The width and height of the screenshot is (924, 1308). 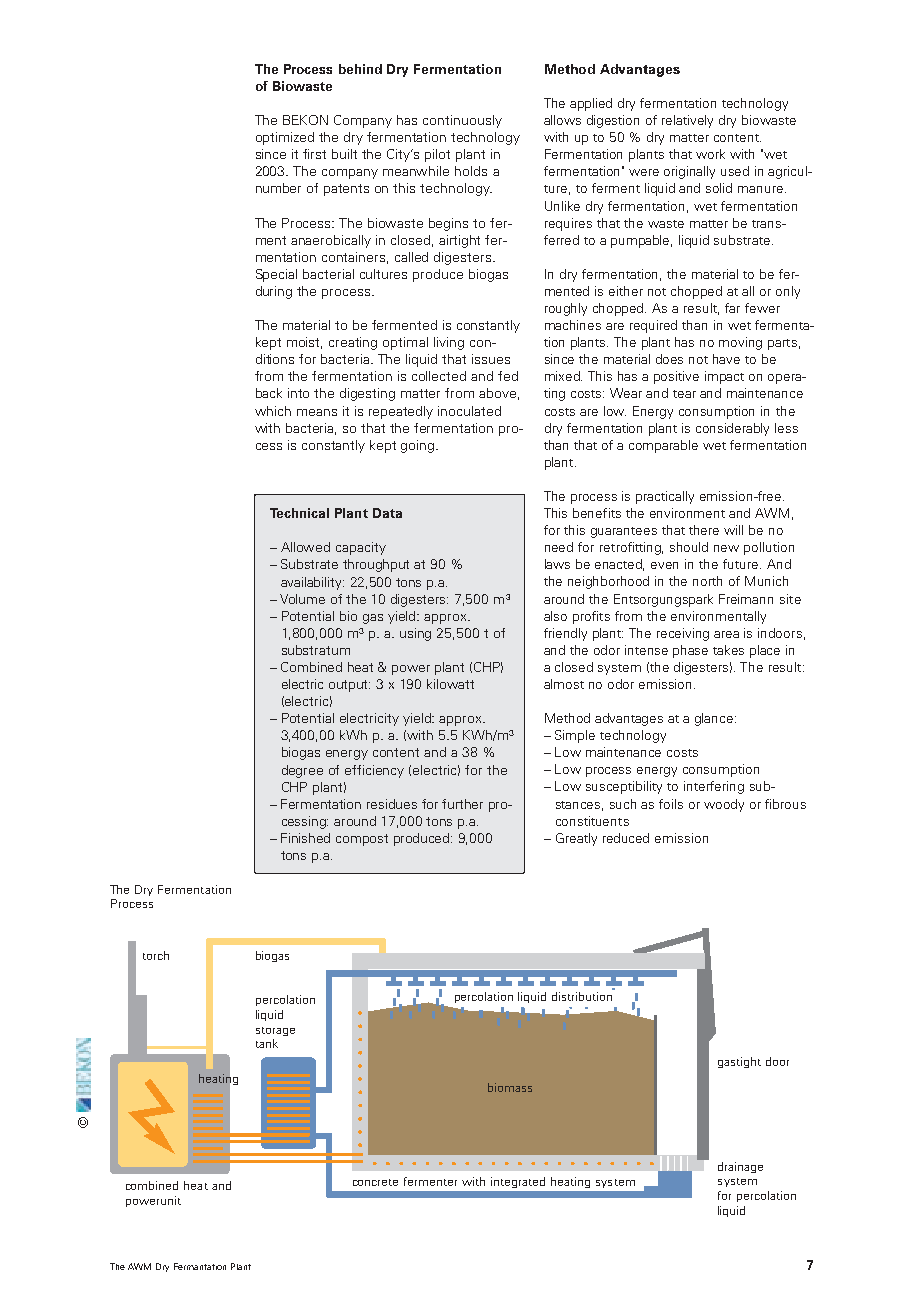 I want to click on continuously, so click(x=462, y=121).
